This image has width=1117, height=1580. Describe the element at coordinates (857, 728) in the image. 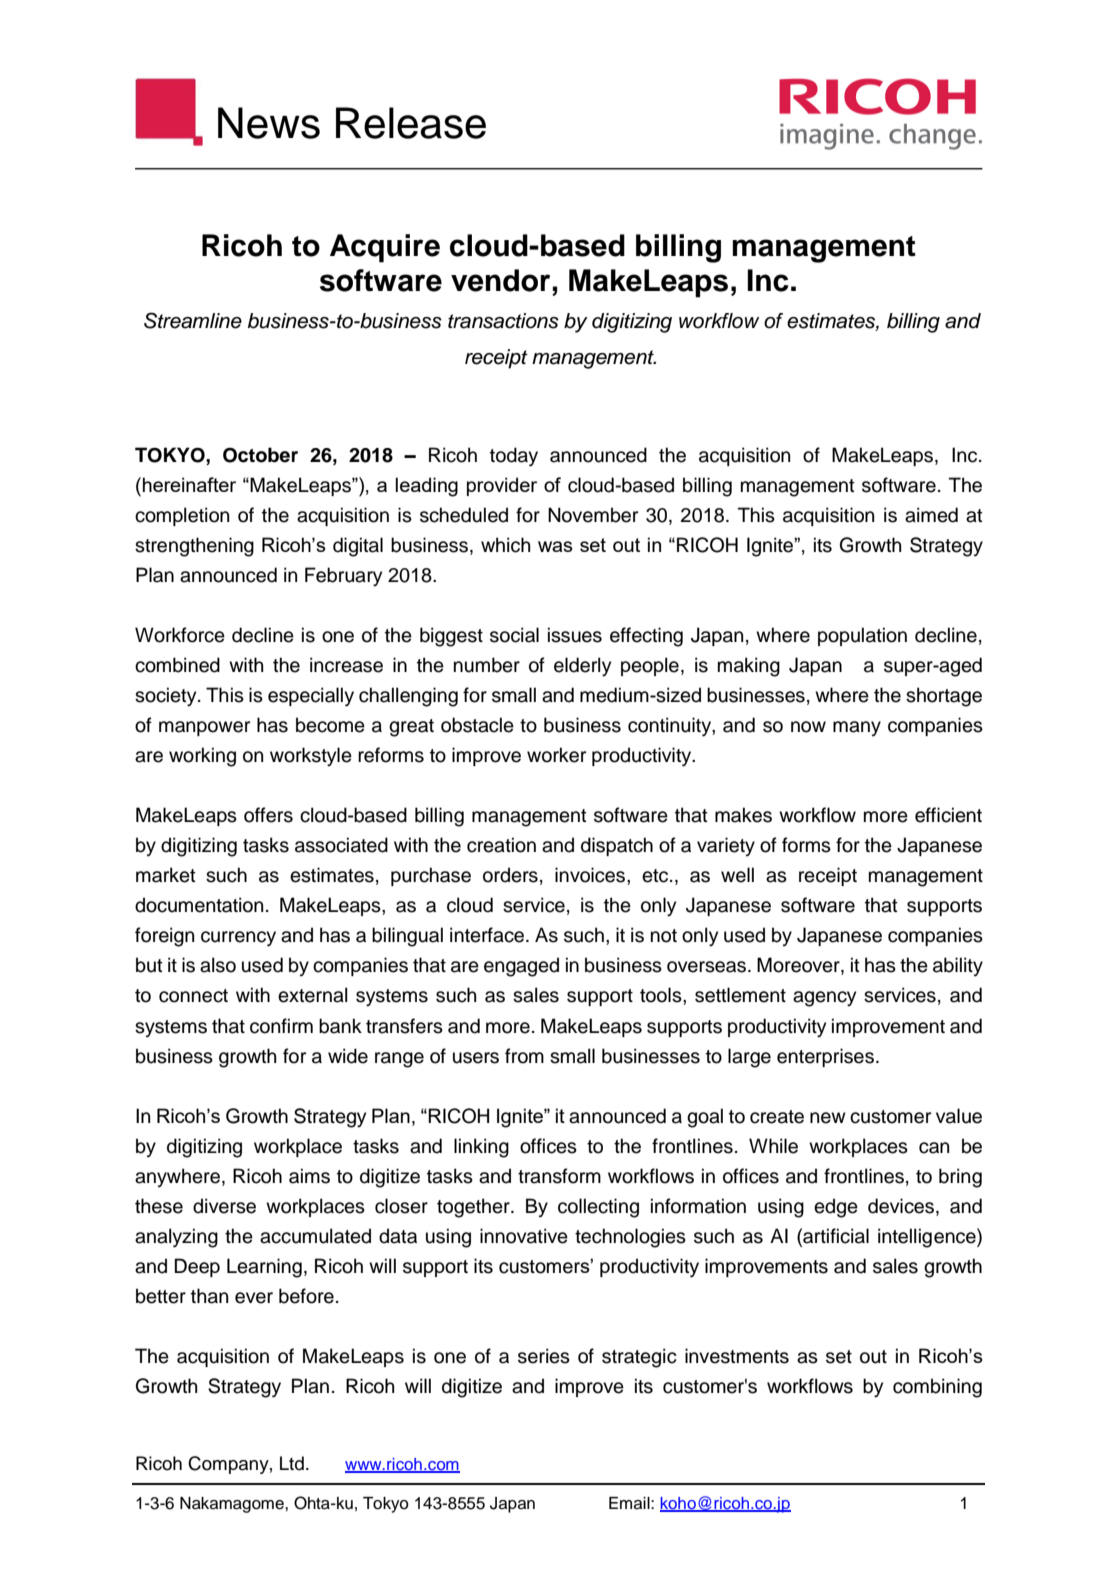

I see `many` at that location.
